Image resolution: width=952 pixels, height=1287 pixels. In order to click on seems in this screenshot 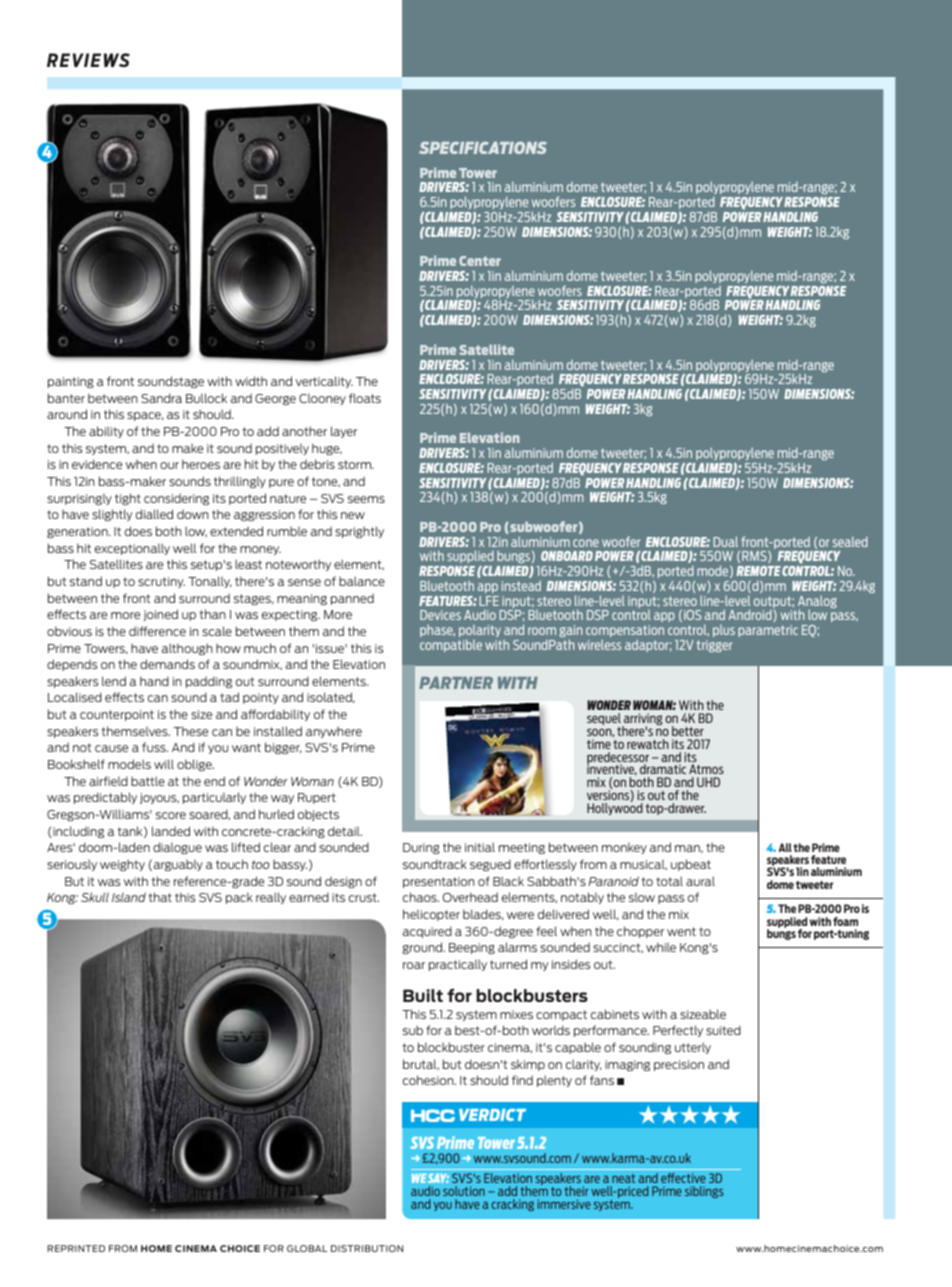, I will do `click(366, 499)`.
